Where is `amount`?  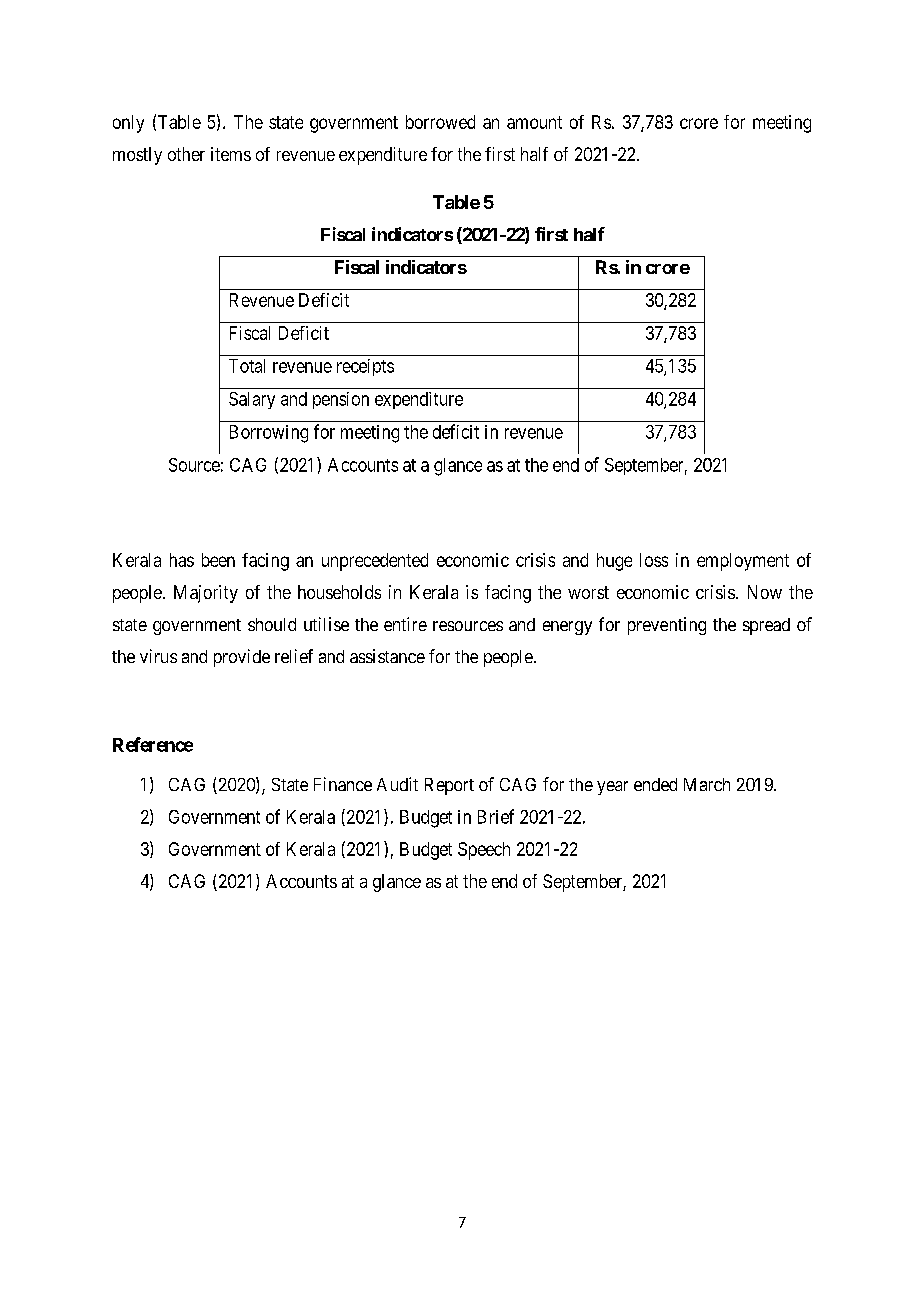 amount is located at coordinates (534, 122).
